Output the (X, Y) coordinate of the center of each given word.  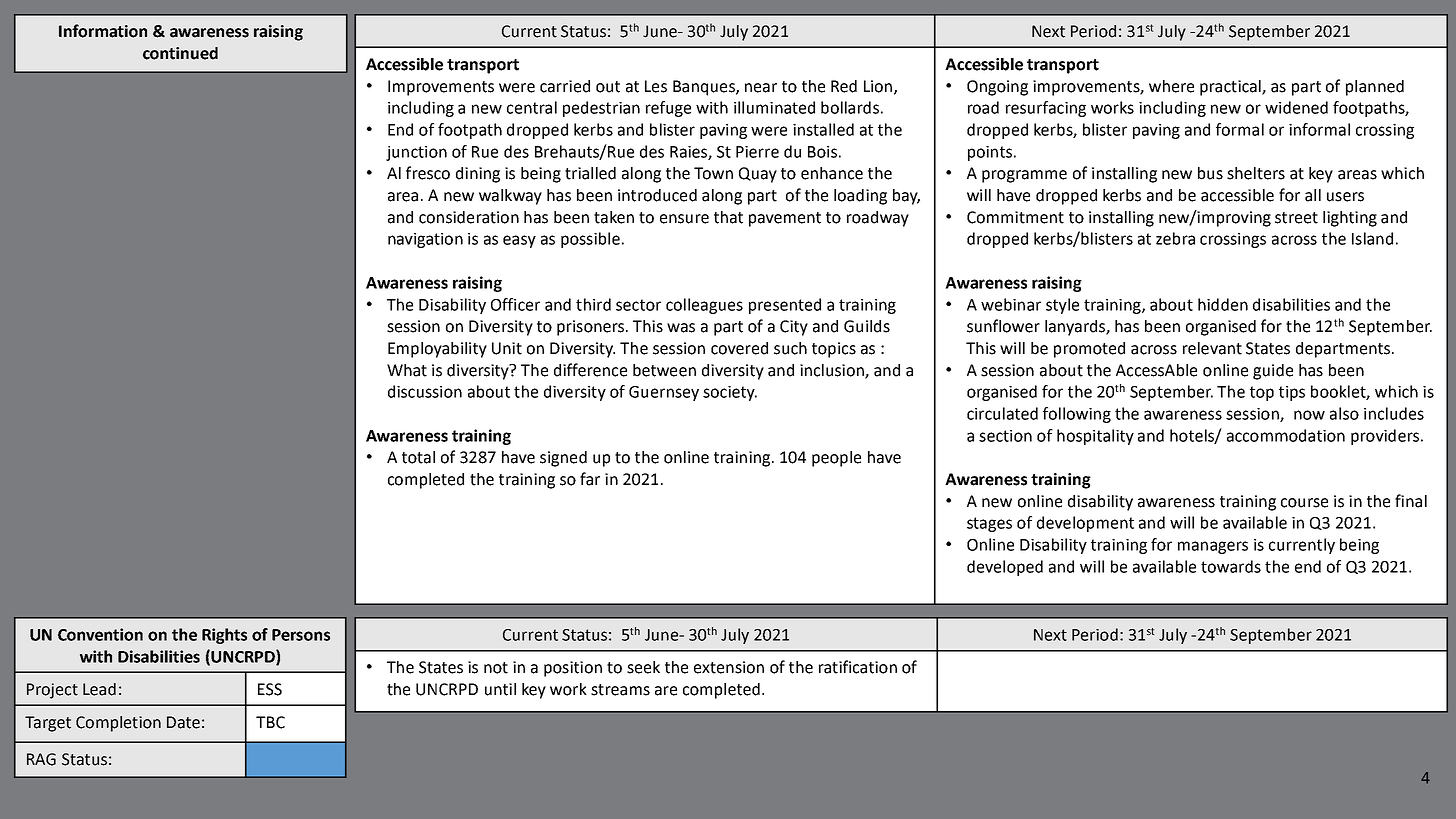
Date (183, 722)
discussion (425, 391)
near (761, 88)
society (730, 393)
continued (180, 53)
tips (1292, 393)
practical (1231, 88)
